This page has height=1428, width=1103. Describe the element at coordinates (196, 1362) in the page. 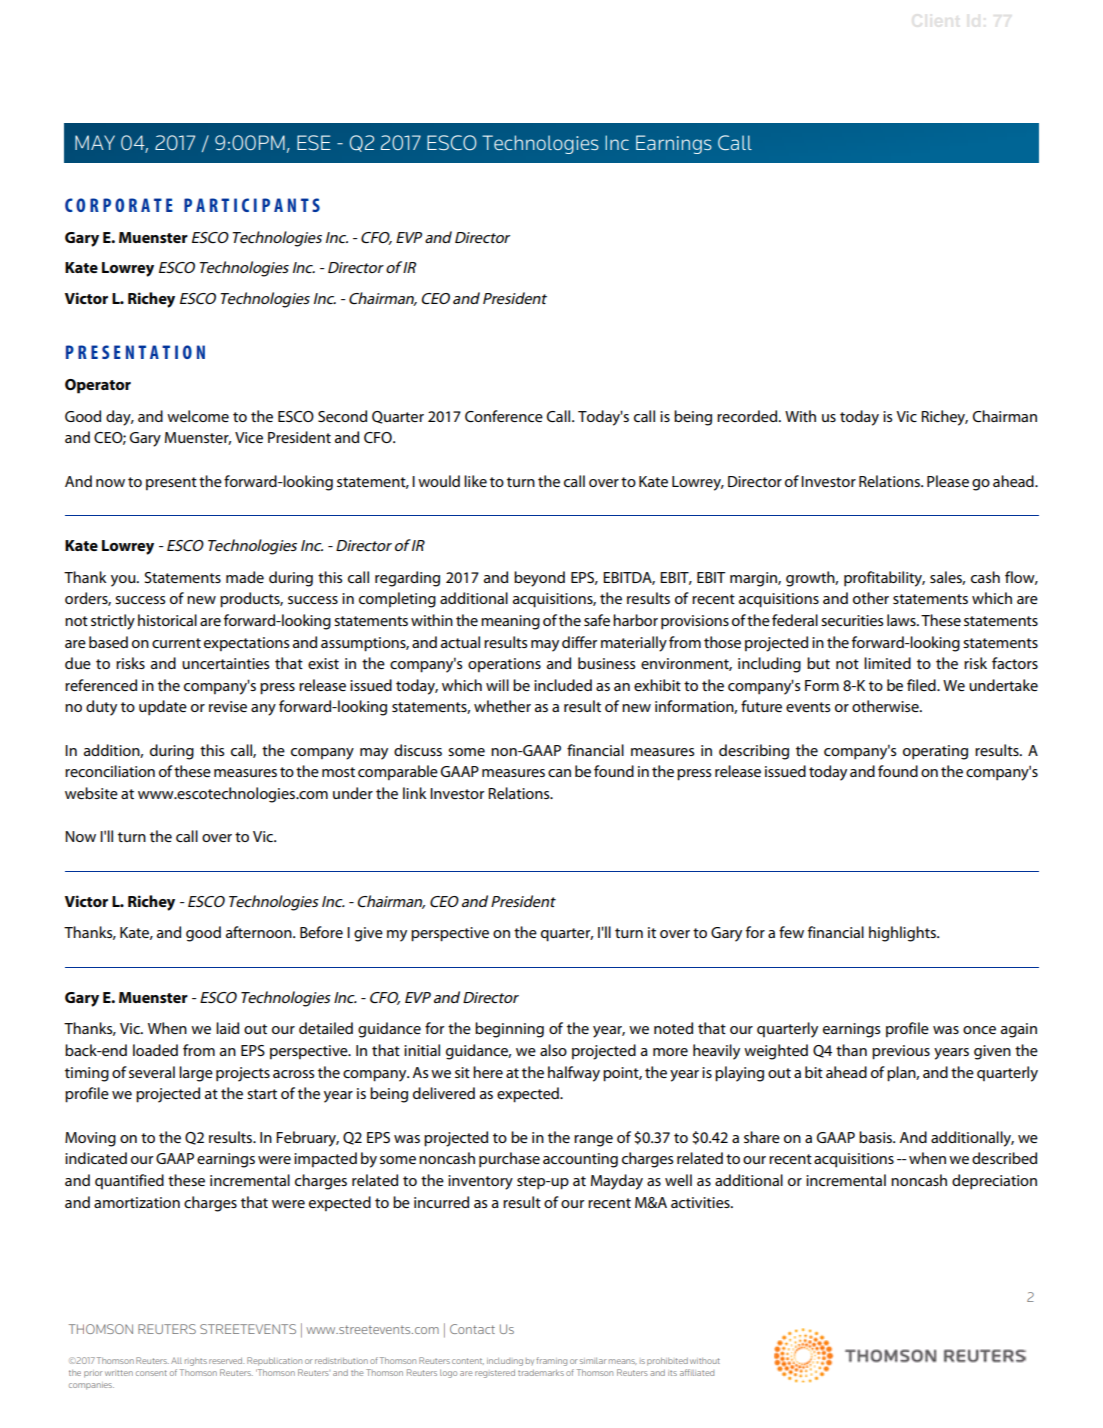

I see `rights` at that location.
